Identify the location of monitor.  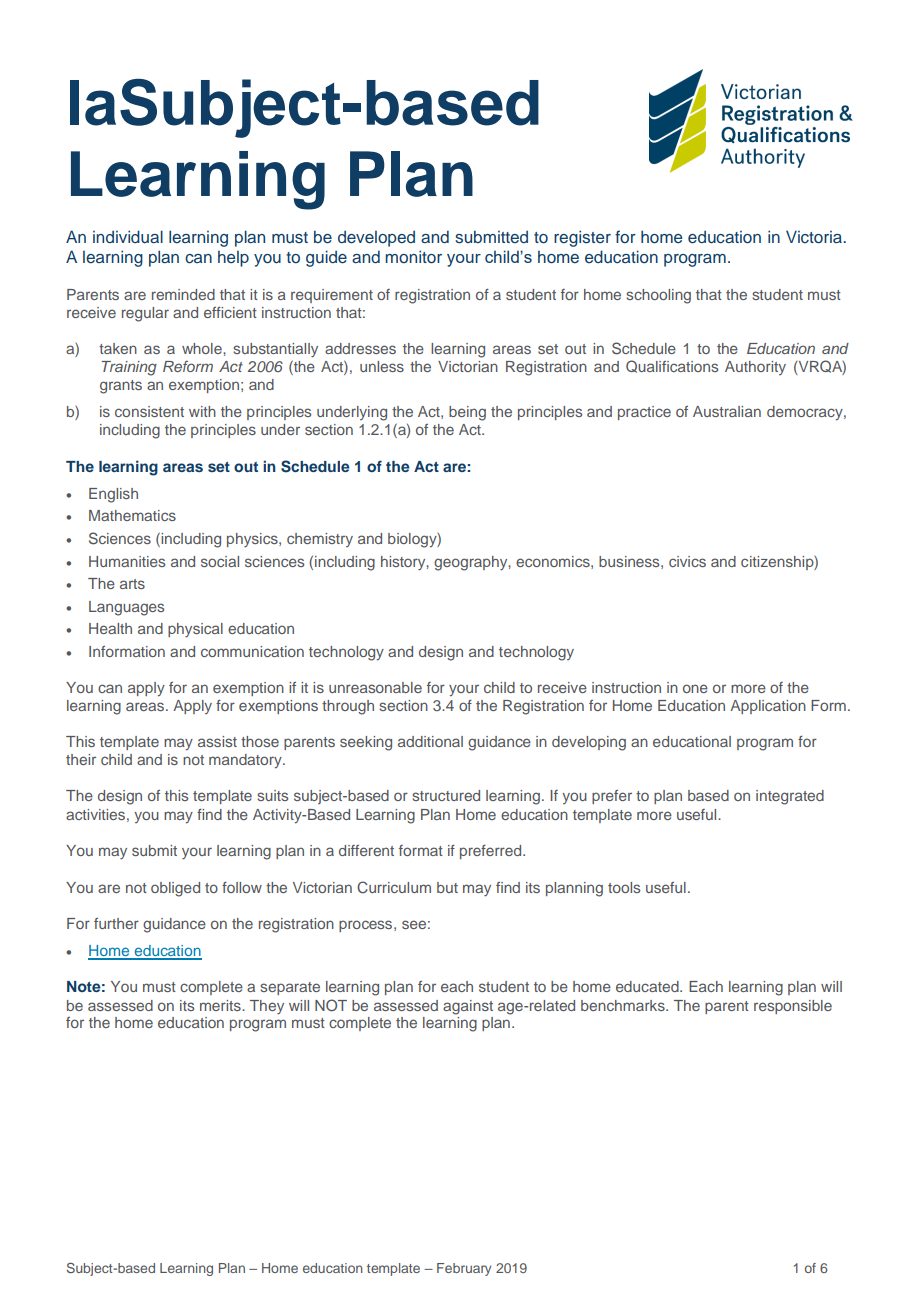
(413, 256).
